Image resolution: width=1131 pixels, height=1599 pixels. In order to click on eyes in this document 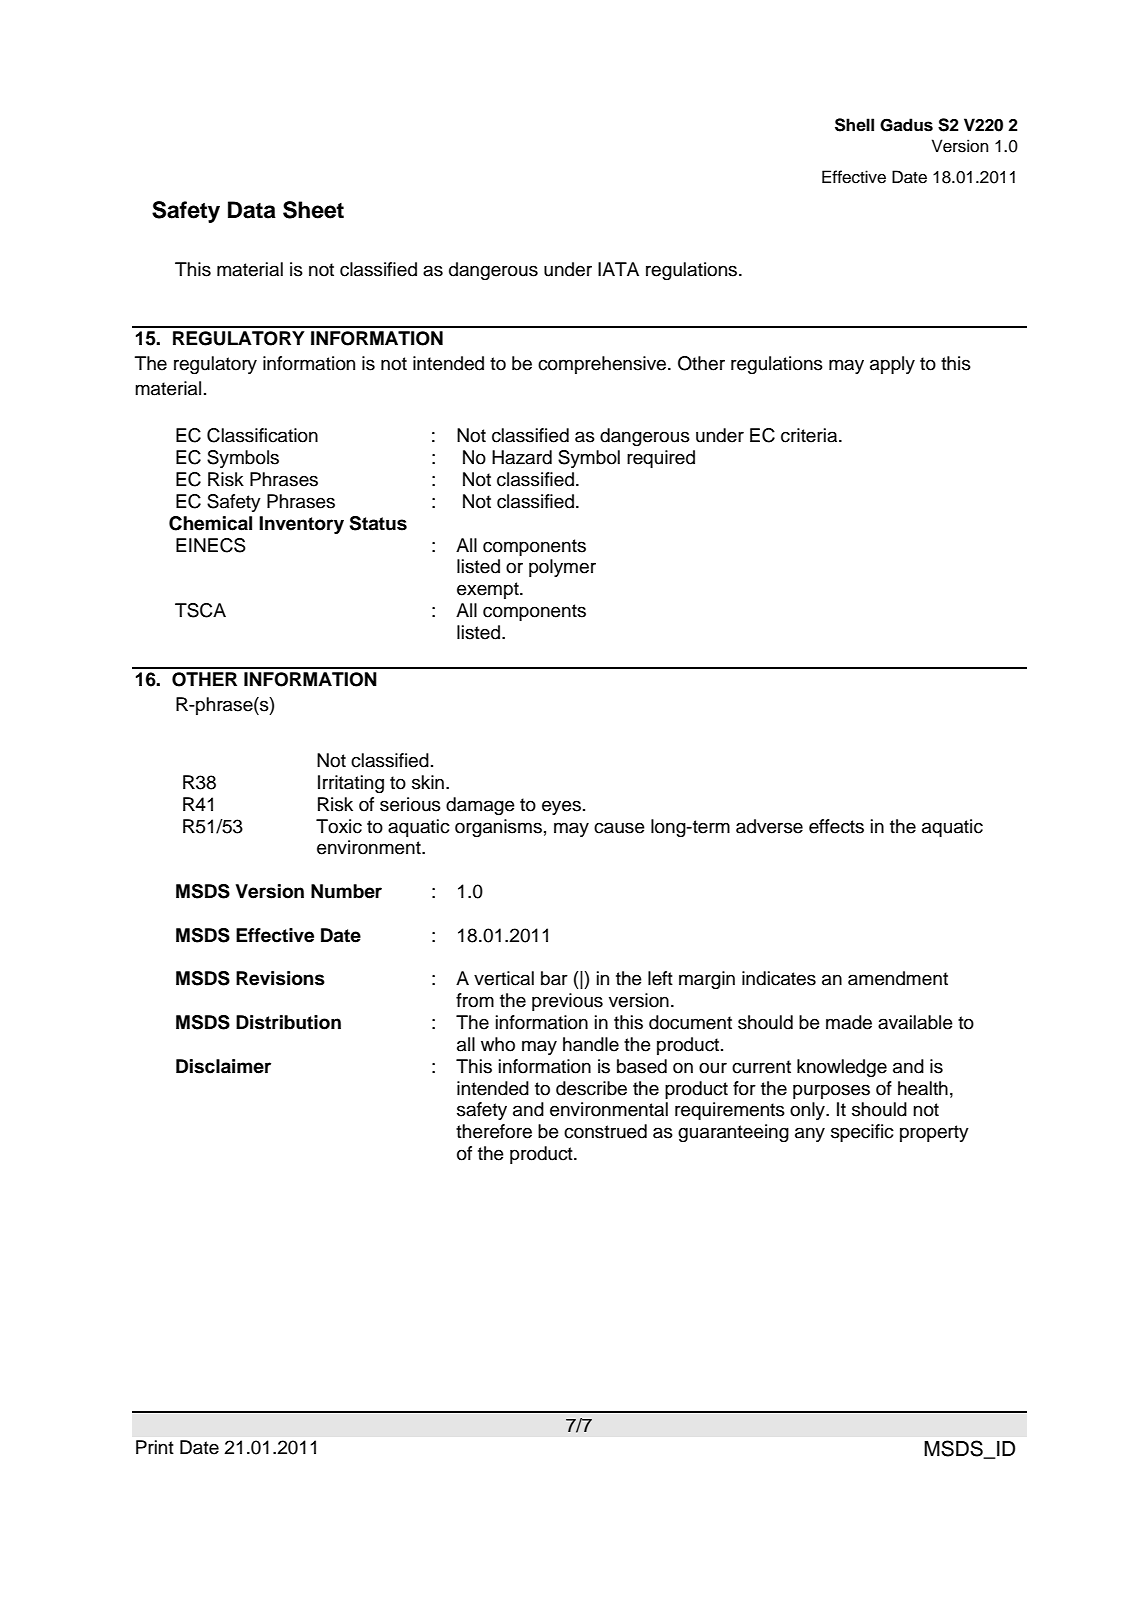, I will do `click(561, 807)`.
